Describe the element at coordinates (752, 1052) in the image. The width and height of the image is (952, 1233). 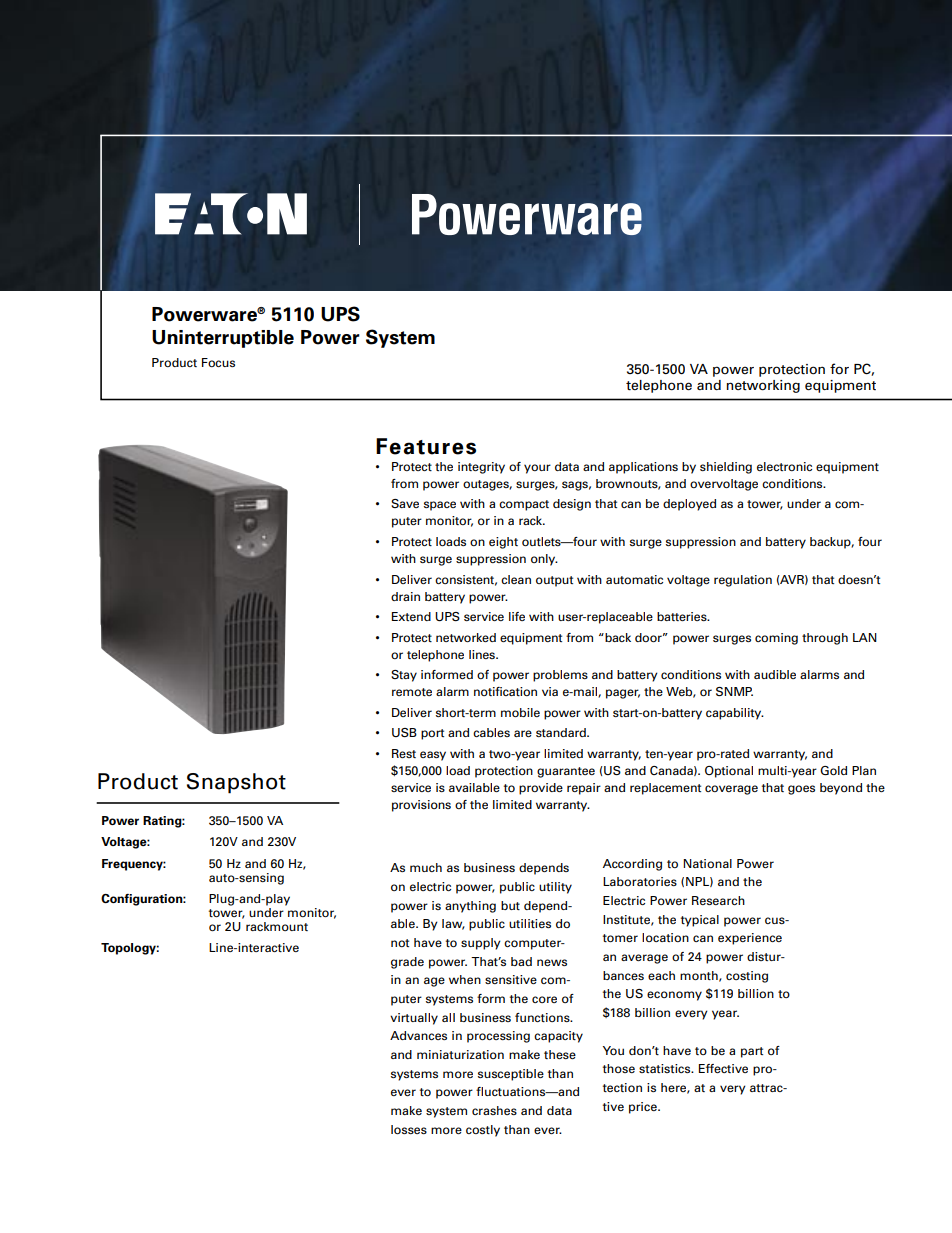
I see `part` at that location.
